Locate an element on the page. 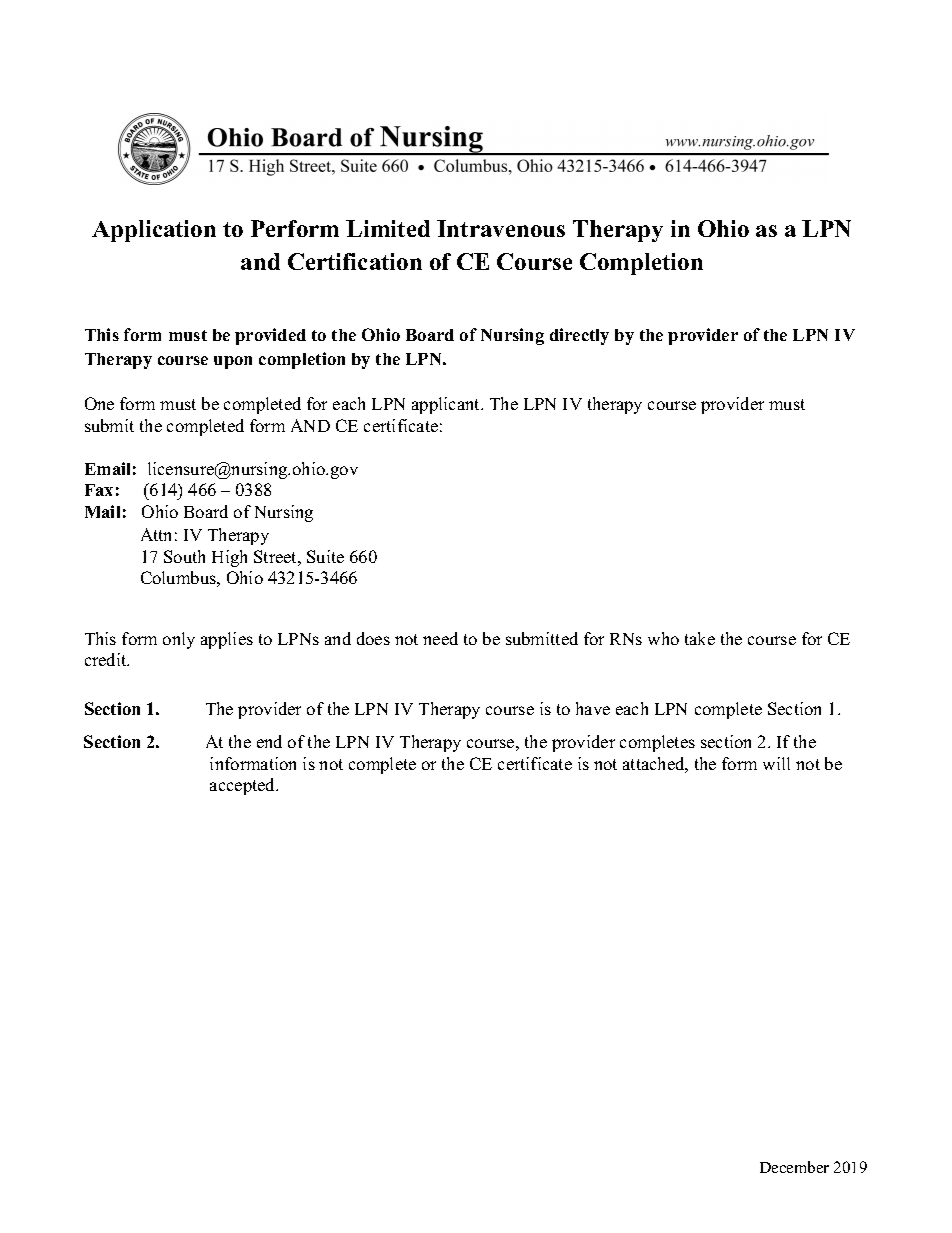  have is located at coordinates (593, 708).
